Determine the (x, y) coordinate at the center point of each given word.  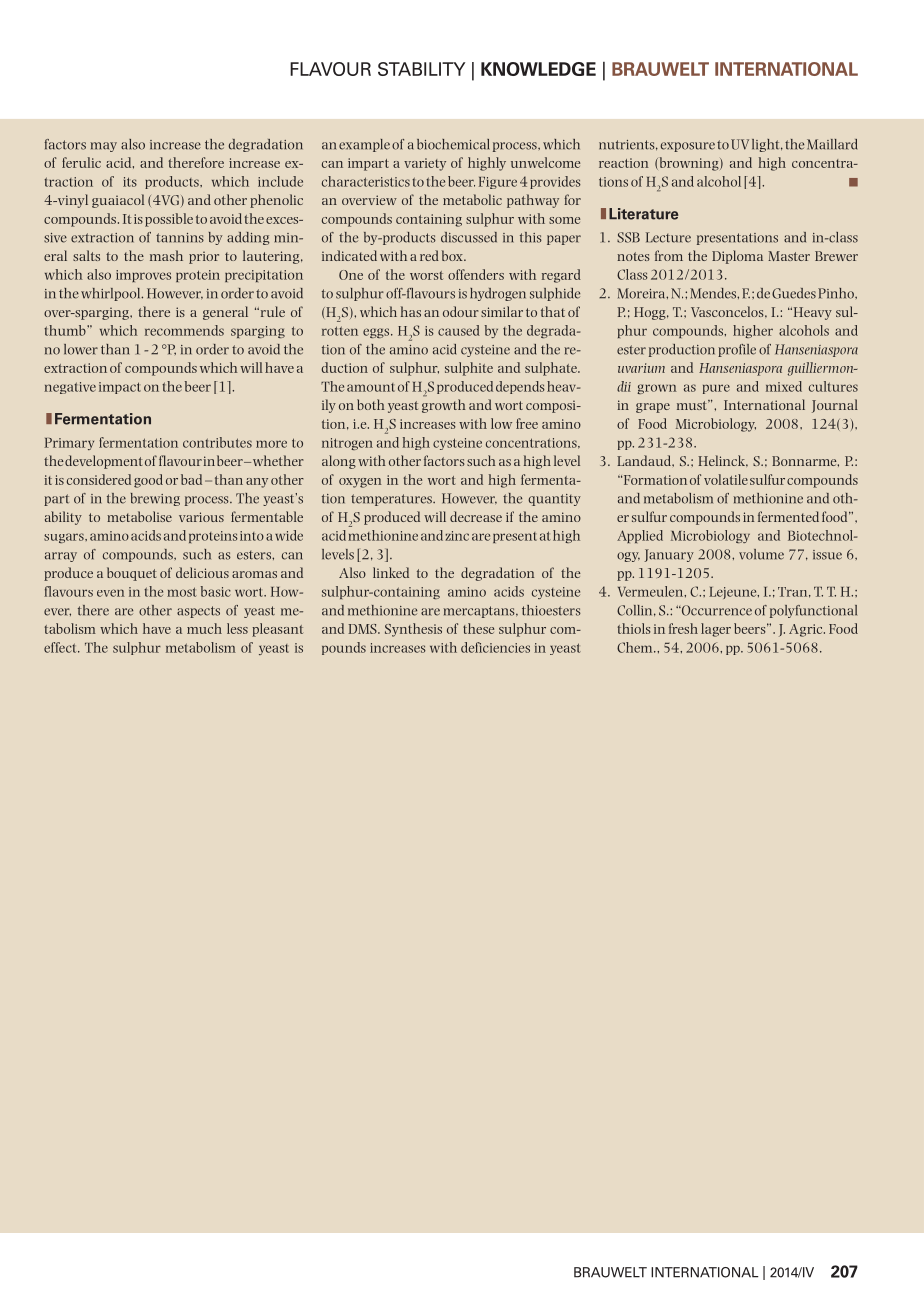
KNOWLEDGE (538, 69)
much (204, 628)
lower (81, 349)
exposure (688, 147)
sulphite (469, 369)
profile (737, 350)
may (103, 147)
